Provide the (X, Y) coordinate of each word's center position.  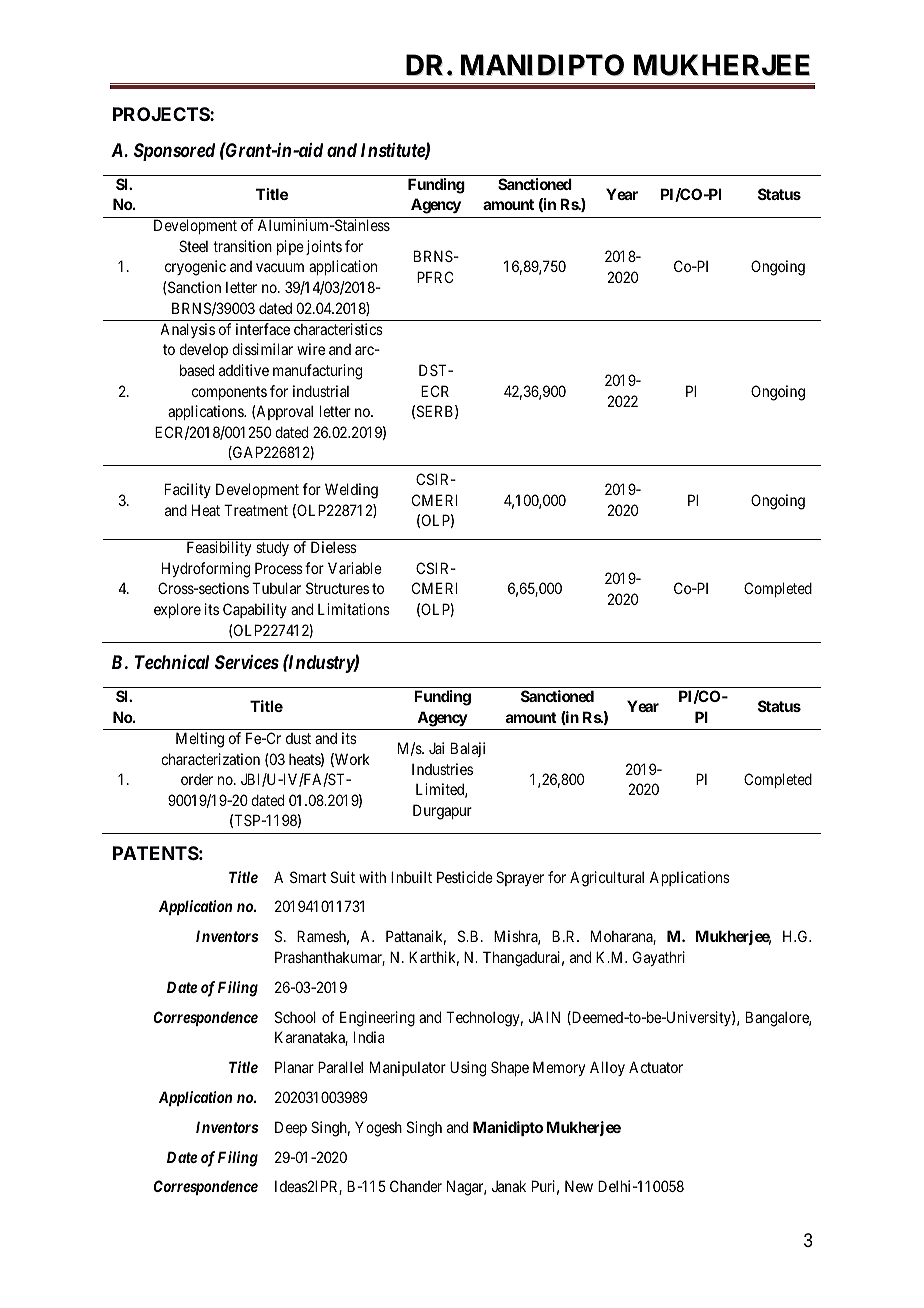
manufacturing (317, 372)
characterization (210, 759)
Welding (351, 491)
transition (242, 246)
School (295, 1017)
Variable (355, 568)
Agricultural (607, 879)
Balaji (468, 749)
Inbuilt (411, 877)
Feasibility (219, 548)
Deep (291, 1128)
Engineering (377, 1019)
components (229, 393)
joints (324, 247)
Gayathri (659, 958)
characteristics (338, 329)
